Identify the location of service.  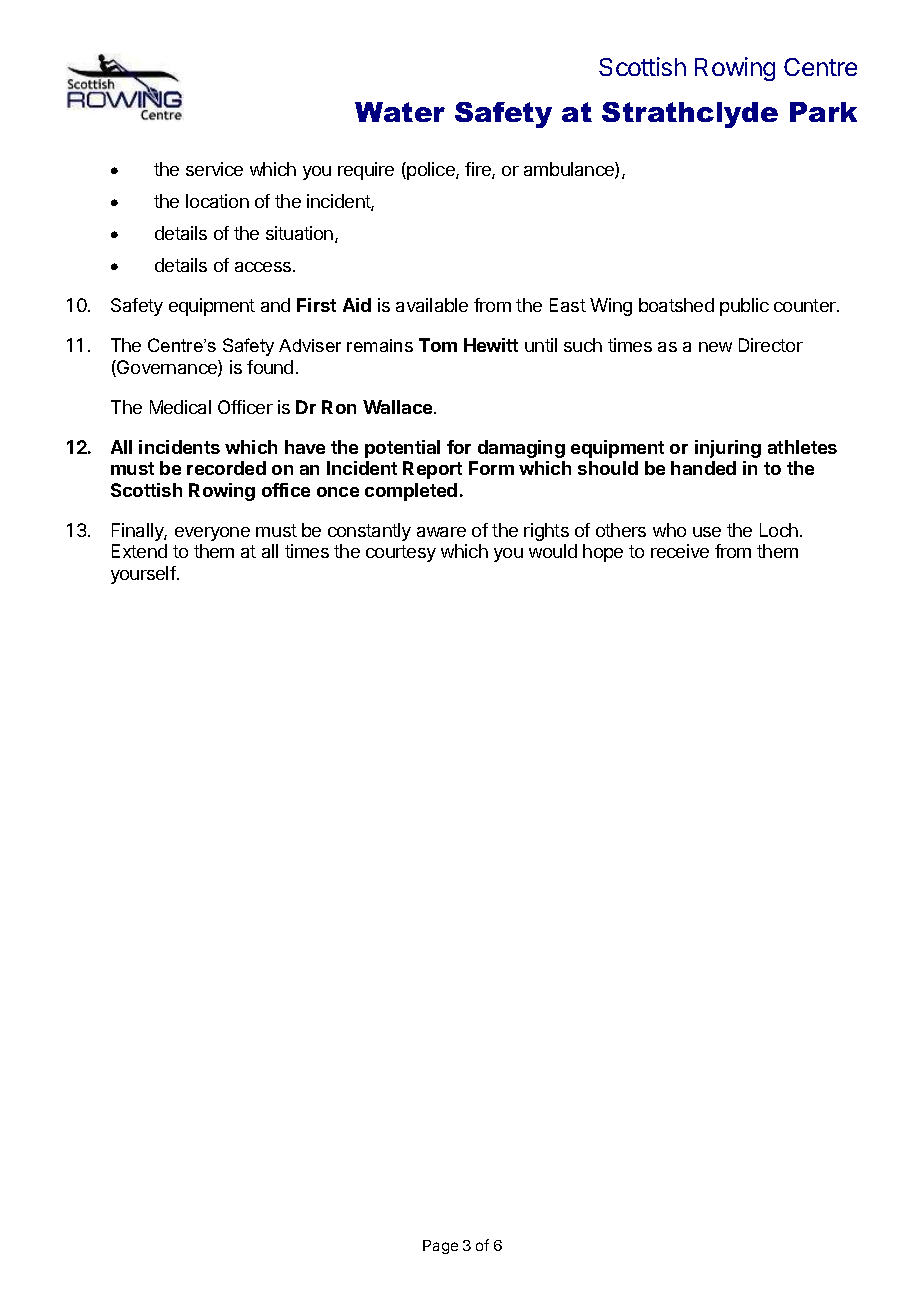
(214, 169).
